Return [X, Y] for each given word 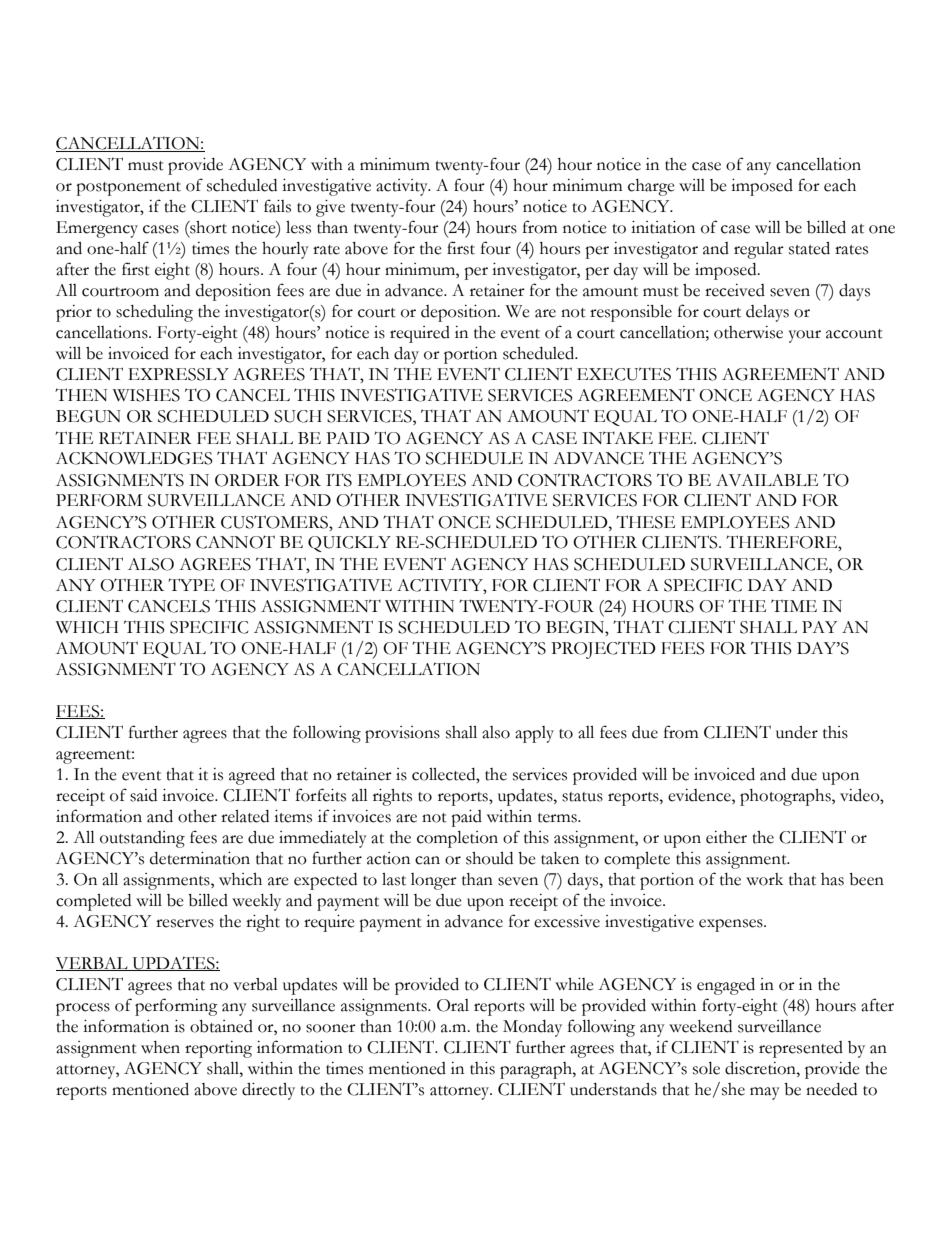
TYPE [191, 584]
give [330, 208]
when [160, 1047]
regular [759, 250]
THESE [645, 522]
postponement [128, 189]
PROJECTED [603, 650]
